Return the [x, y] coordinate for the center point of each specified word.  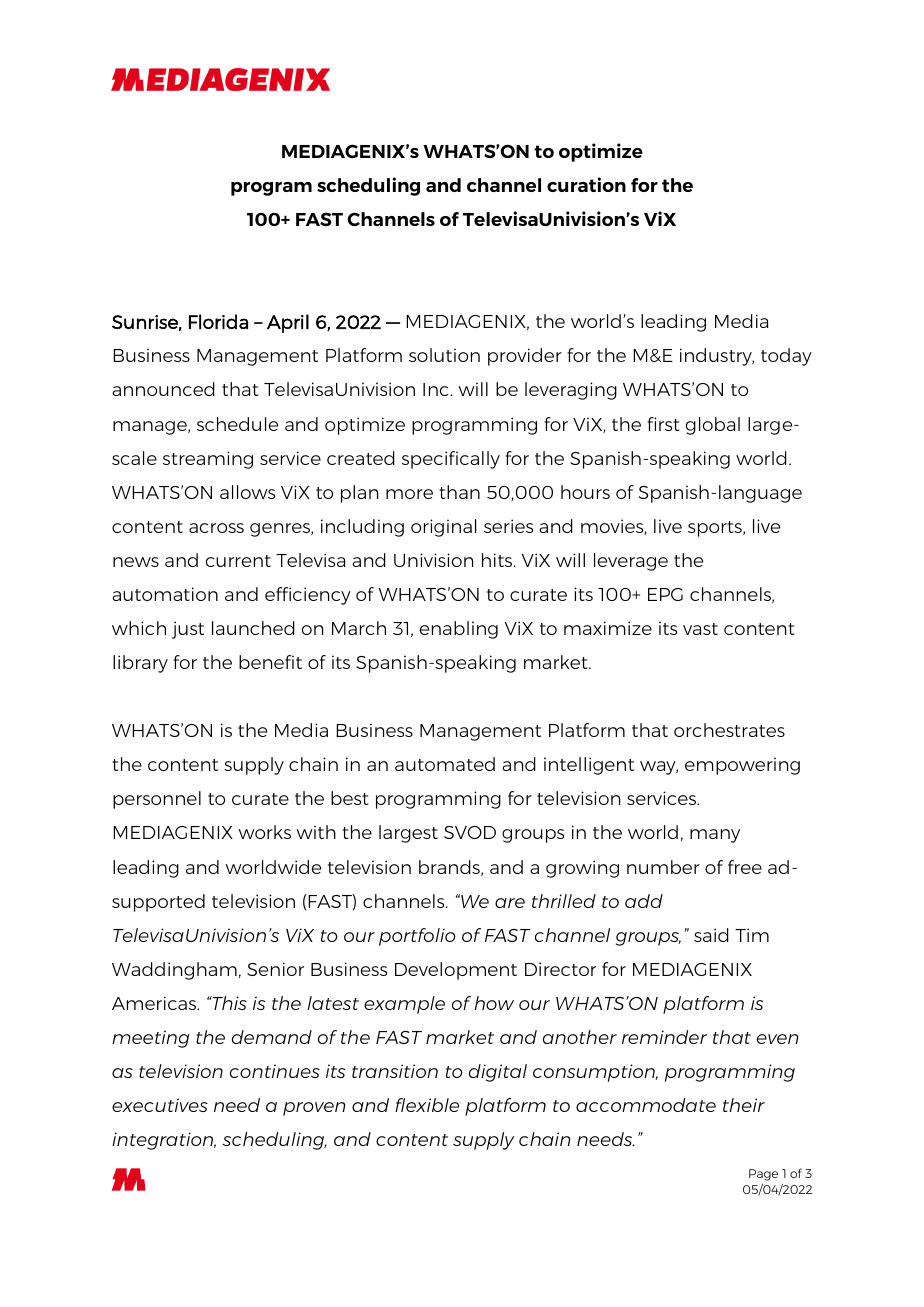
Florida [218, 321]
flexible [427, 1105]
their [744, 1105]
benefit [270, 662]
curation [586, 184]
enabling [459, 630]
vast [700, 629]
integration [164, 1141]
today [786, 357]
